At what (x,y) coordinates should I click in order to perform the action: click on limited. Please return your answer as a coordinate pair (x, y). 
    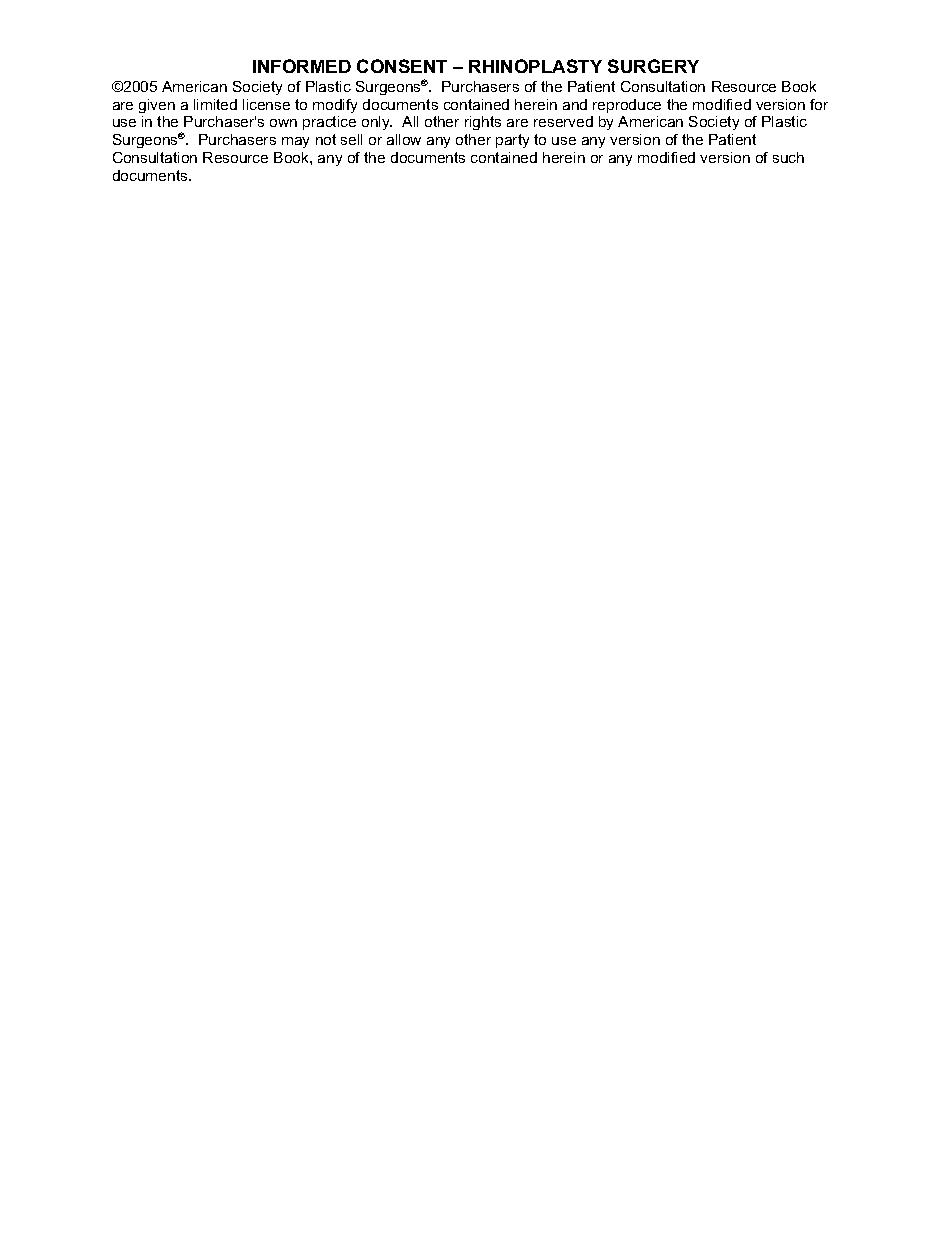
    Looking at the image, I should click on (215, 104).
